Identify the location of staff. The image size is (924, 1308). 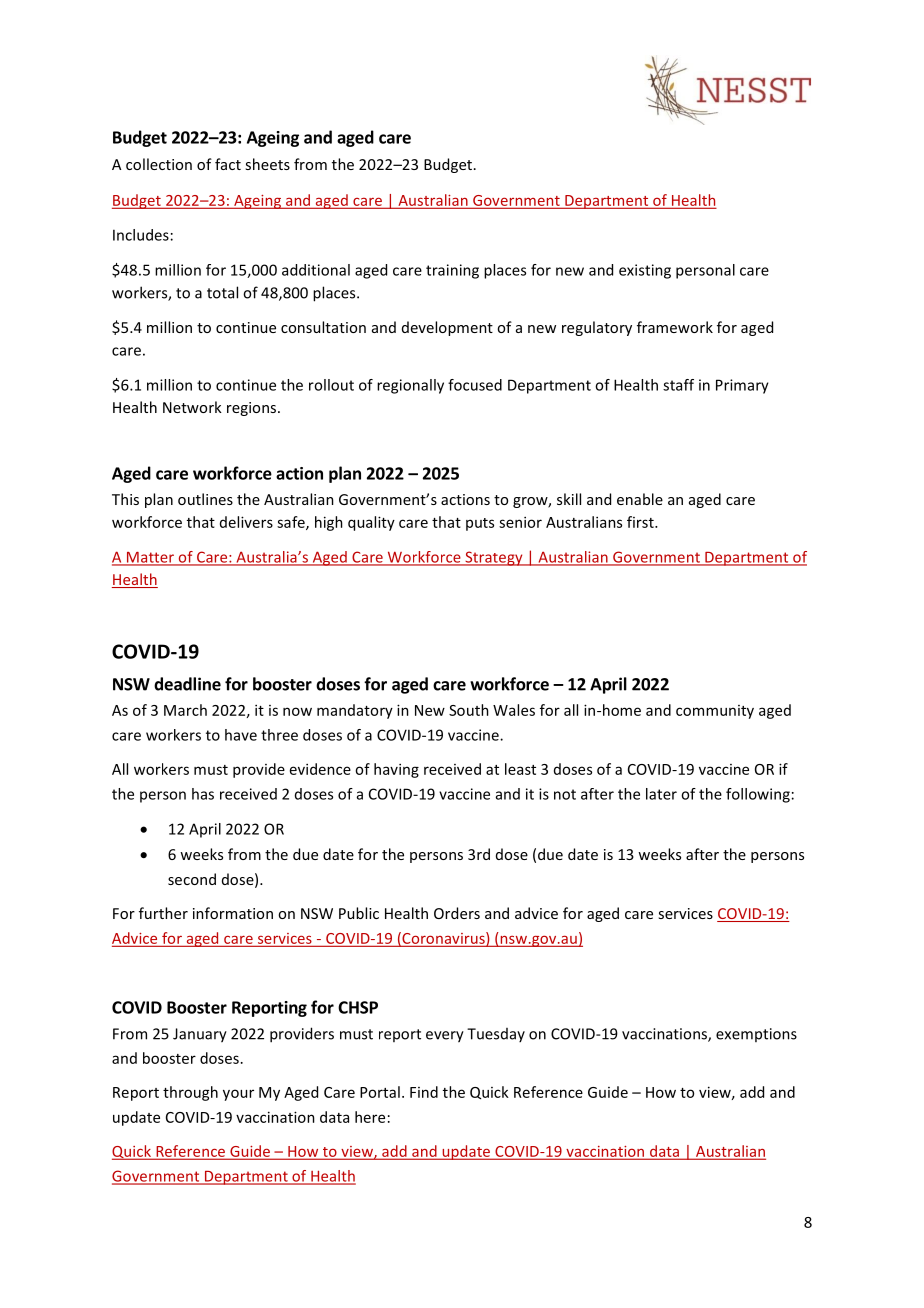
(678, 385).
